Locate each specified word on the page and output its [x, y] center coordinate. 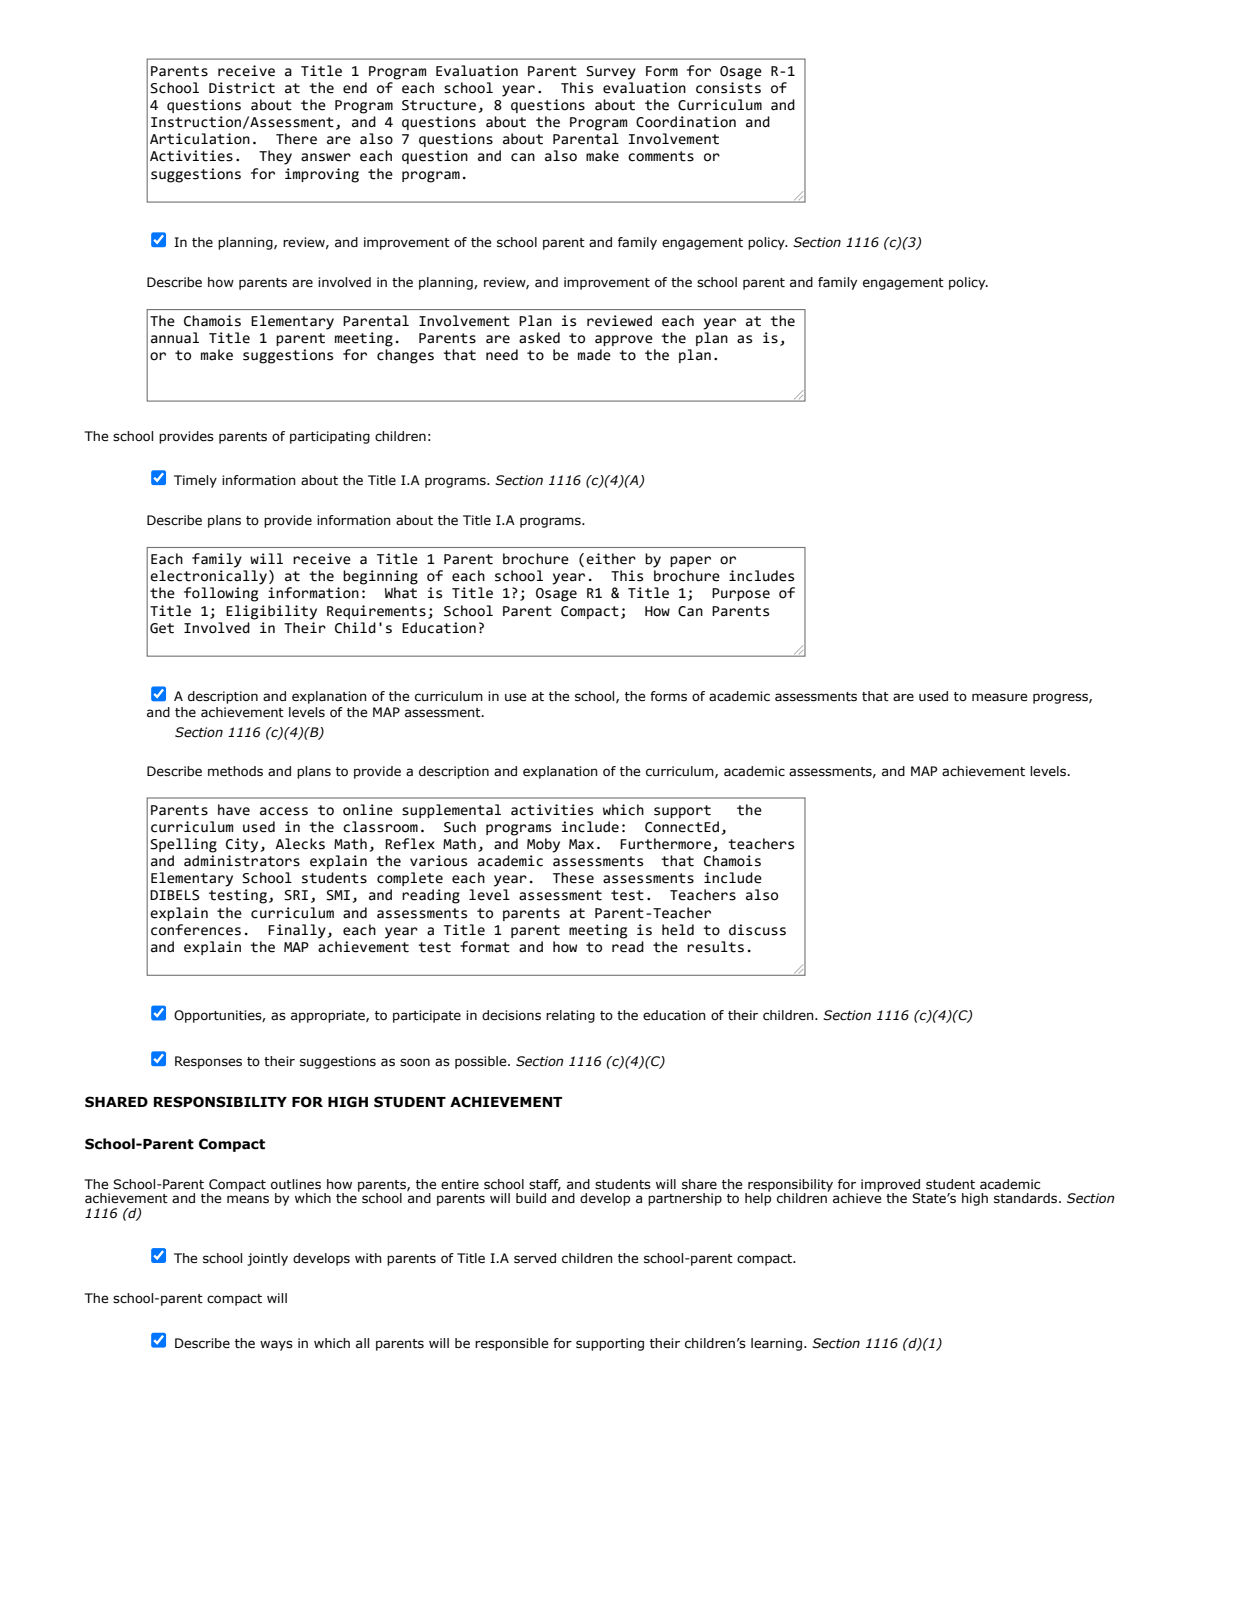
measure [999, 697]
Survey [611, 73]
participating [330, 437]
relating [570, 1016]
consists [728, 88]
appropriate [329, 1016]
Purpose [741, 594]
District [242, 88]
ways [276, 1345]
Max [581, 844]
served [535, 1258]
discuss [757, 930]
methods [235, 771]
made [594, 355]
